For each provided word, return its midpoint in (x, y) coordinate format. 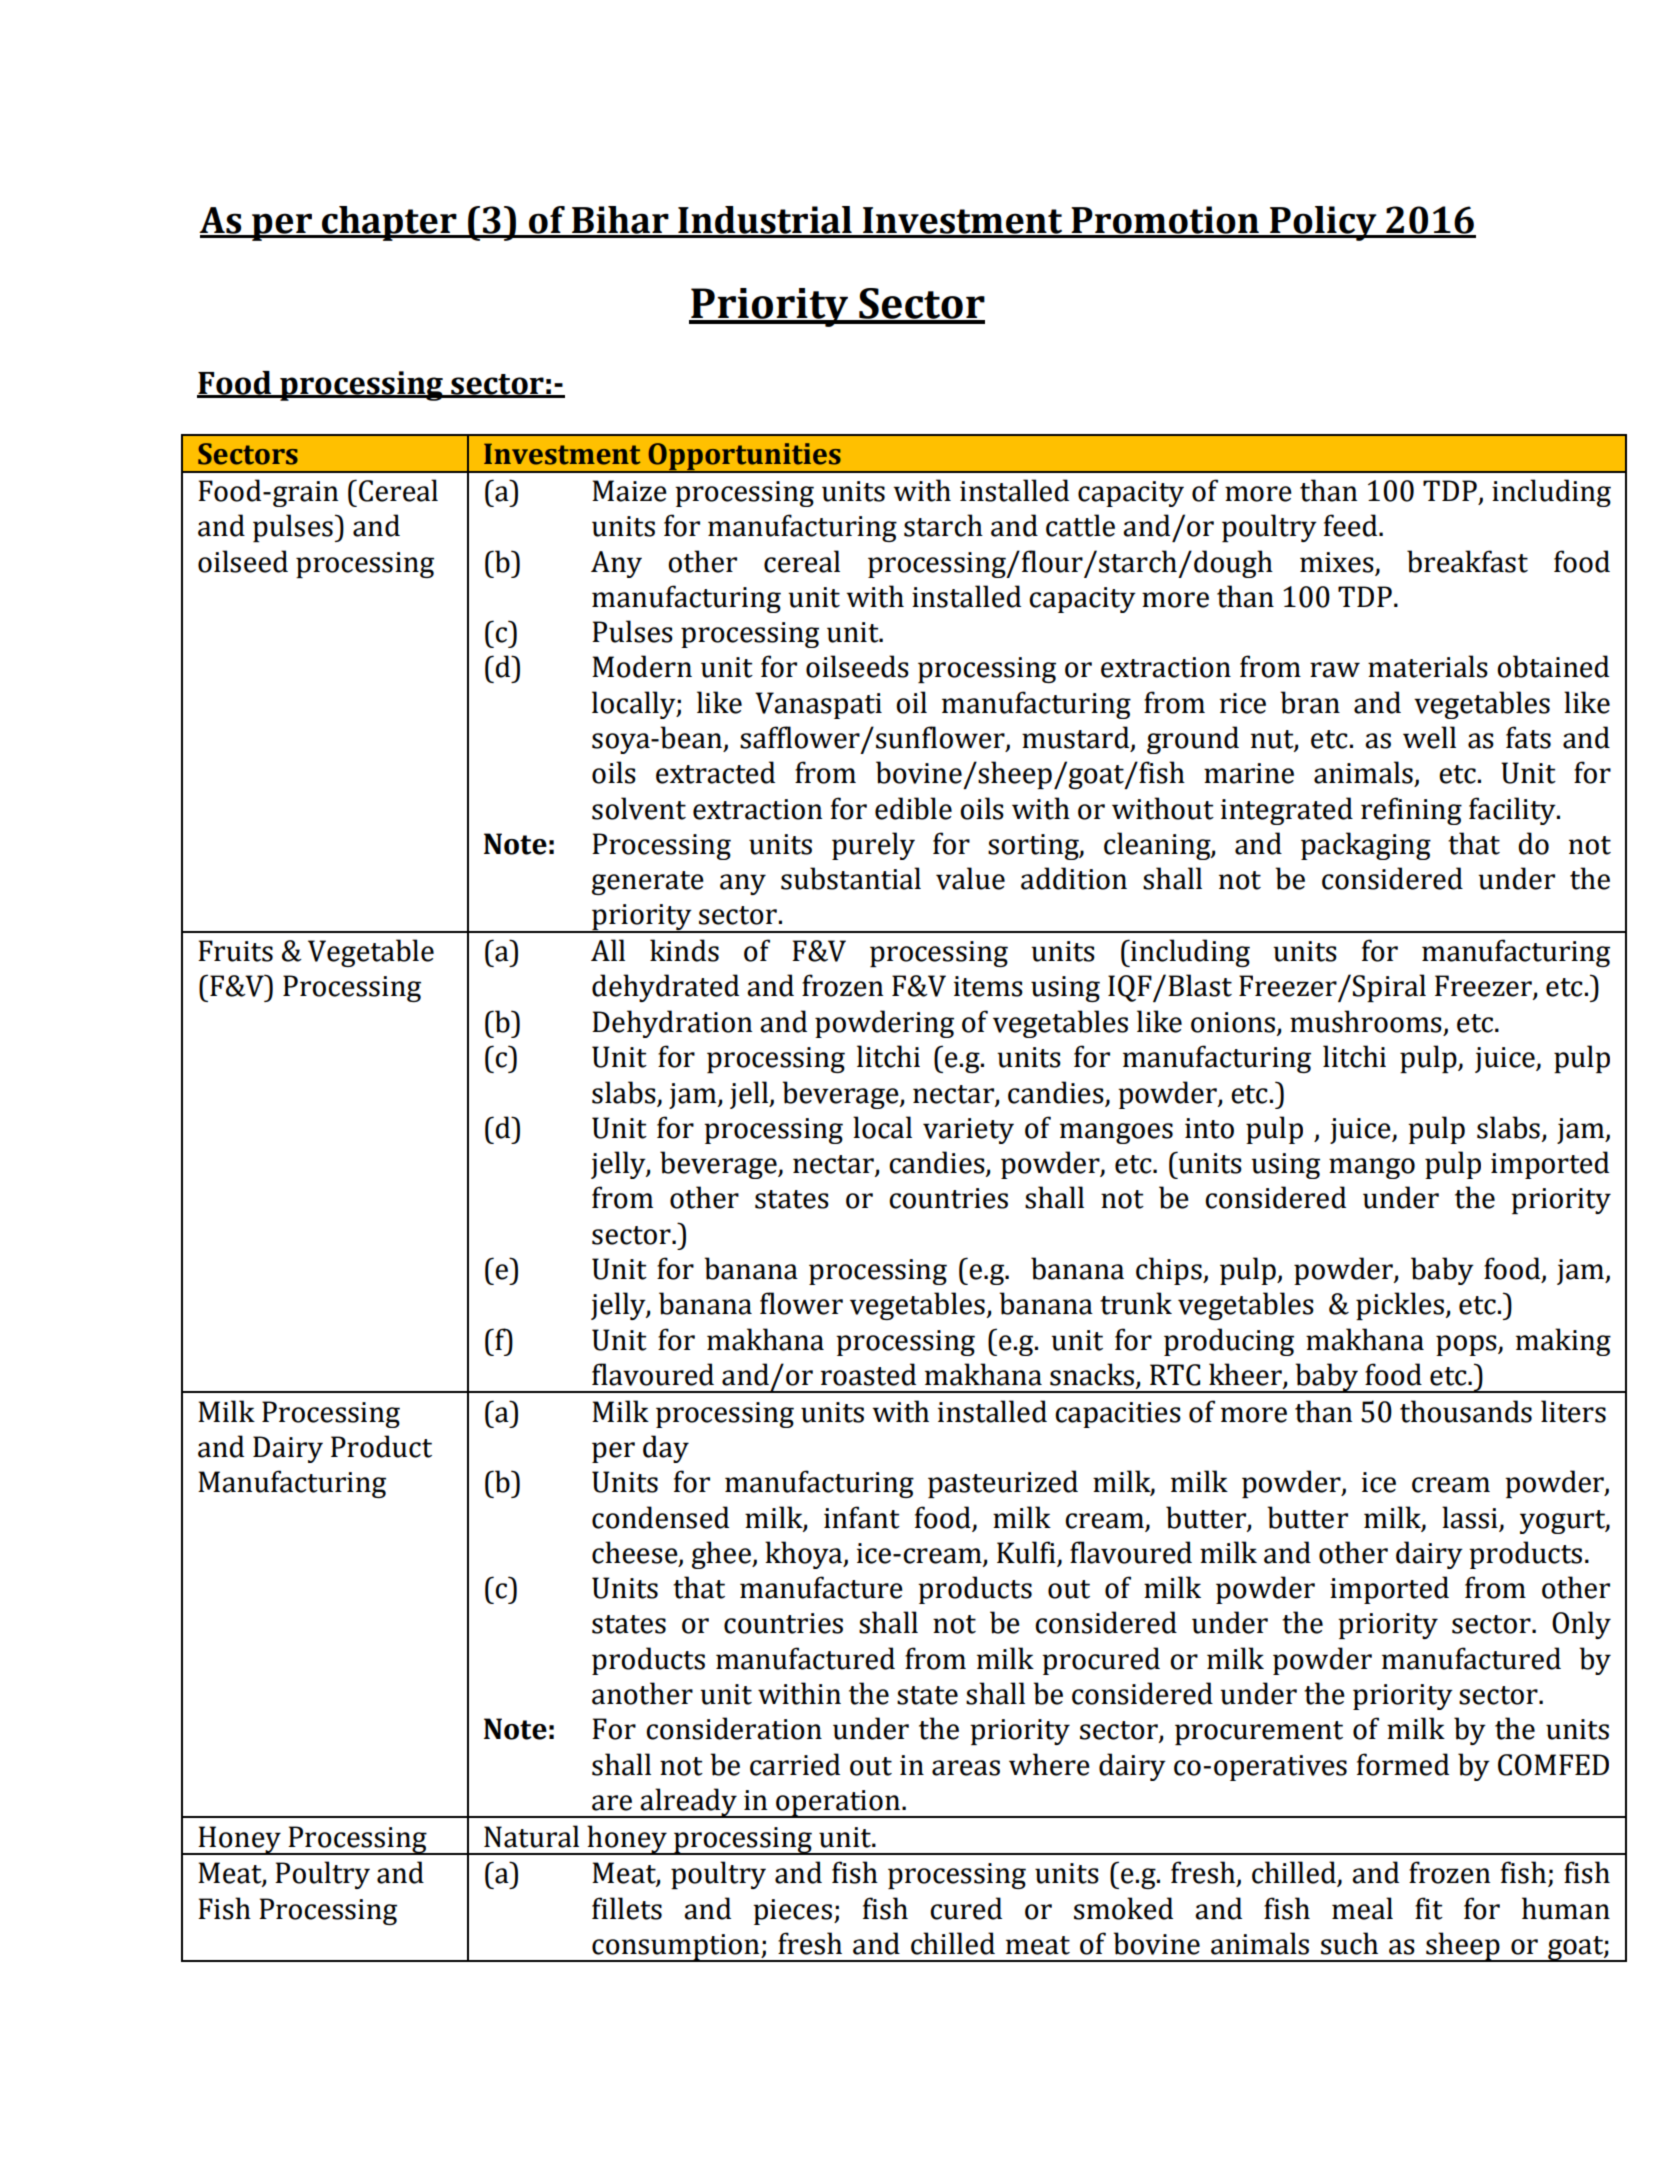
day (666, 1449)
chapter (389, 223)
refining (1411, 811)
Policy (1323, 223)
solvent (639, 808)
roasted (868, 1374)
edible (913, 808)
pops (1467, 1345)
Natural (531, 1836)
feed (1352, 525)
